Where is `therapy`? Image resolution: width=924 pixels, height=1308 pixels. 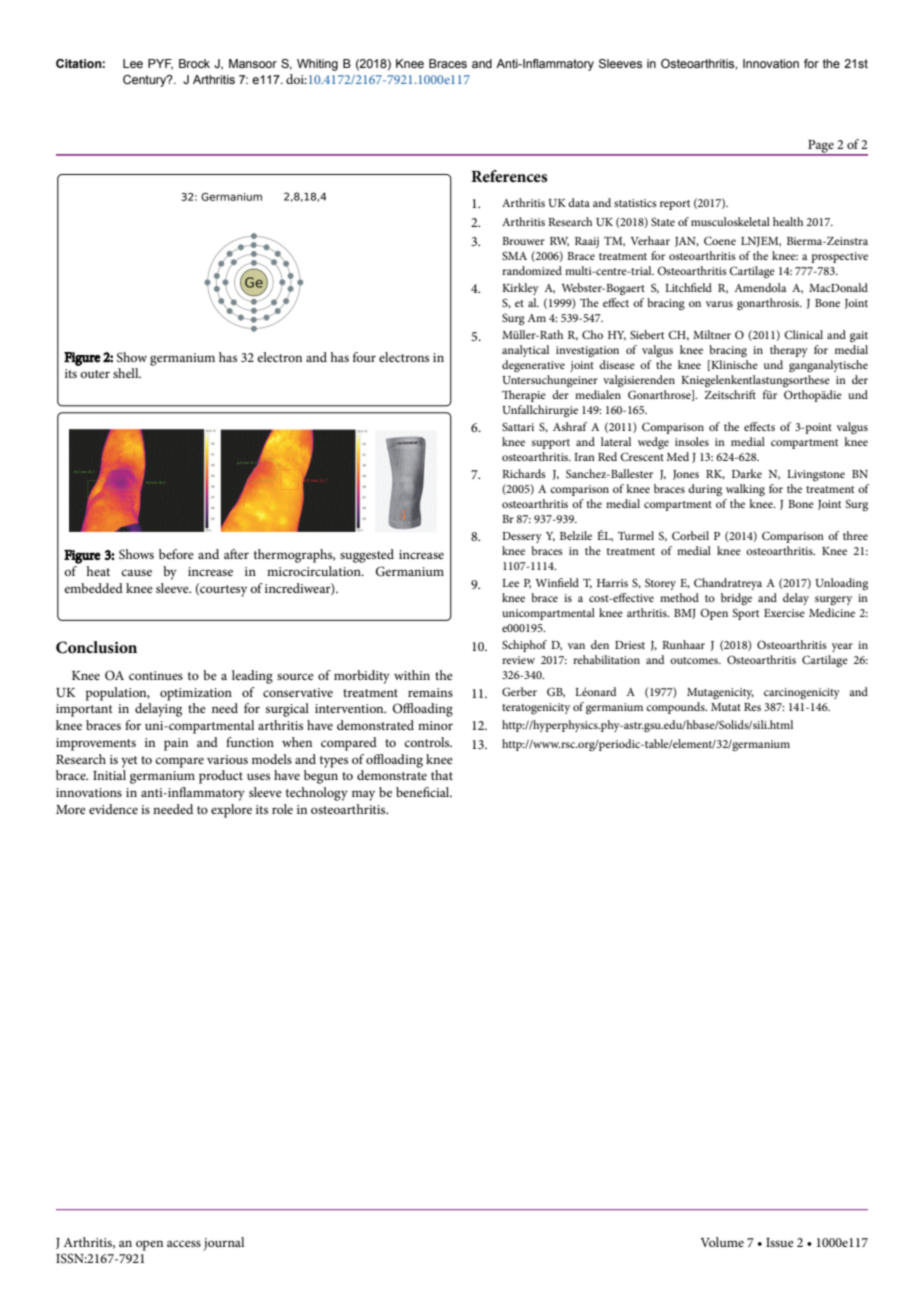 therapy is located at coordinates (789, 351).
